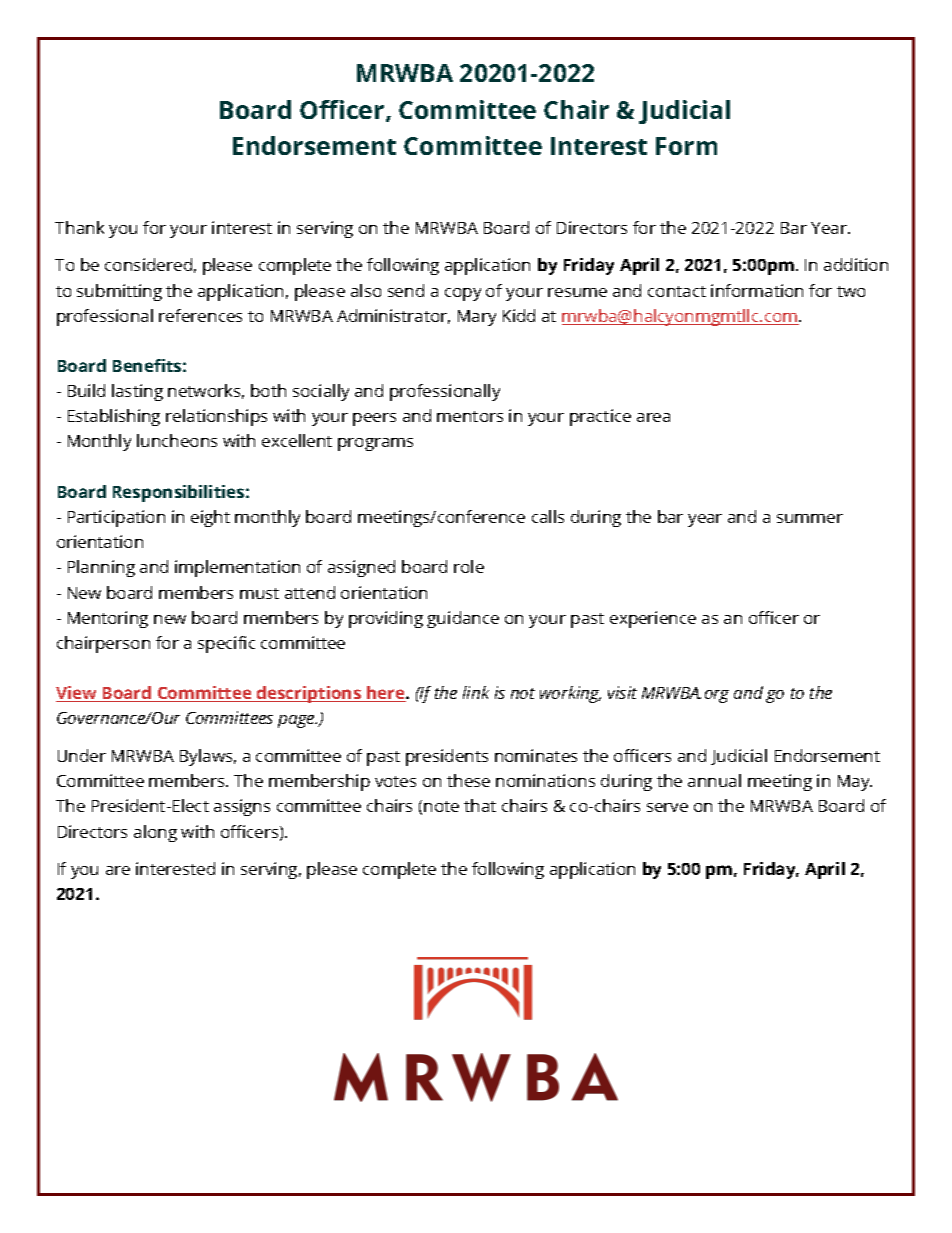 The width and height of the page is (952, 1233). I want to click on link, so click(476, 692).
